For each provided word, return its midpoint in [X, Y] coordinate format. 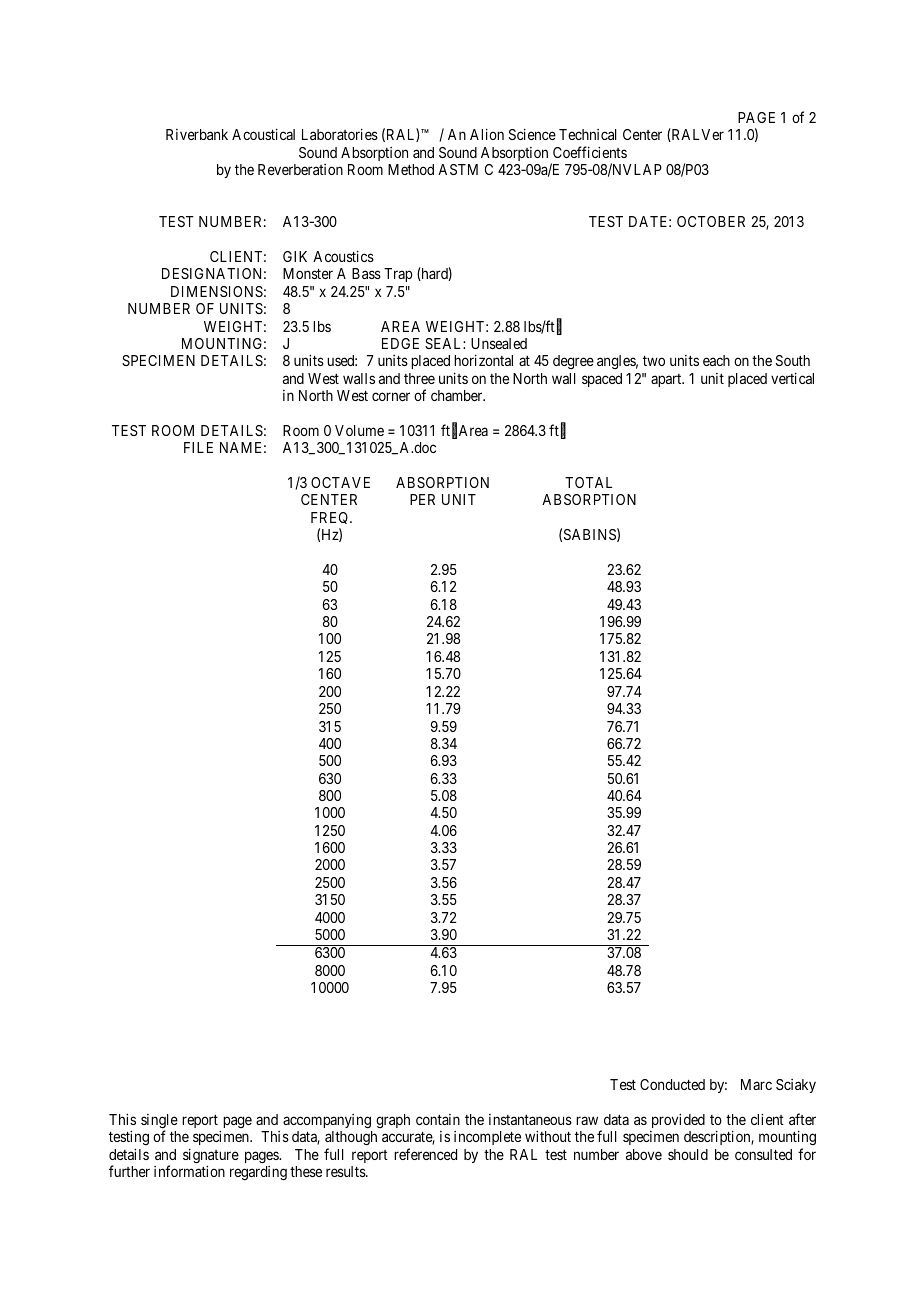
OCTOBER [711, 221]
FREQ [331, 518]
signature [211, 1157]
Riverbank [197, 134]
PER [422, 499]
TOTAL [588, 482]
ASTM [458, 169]
